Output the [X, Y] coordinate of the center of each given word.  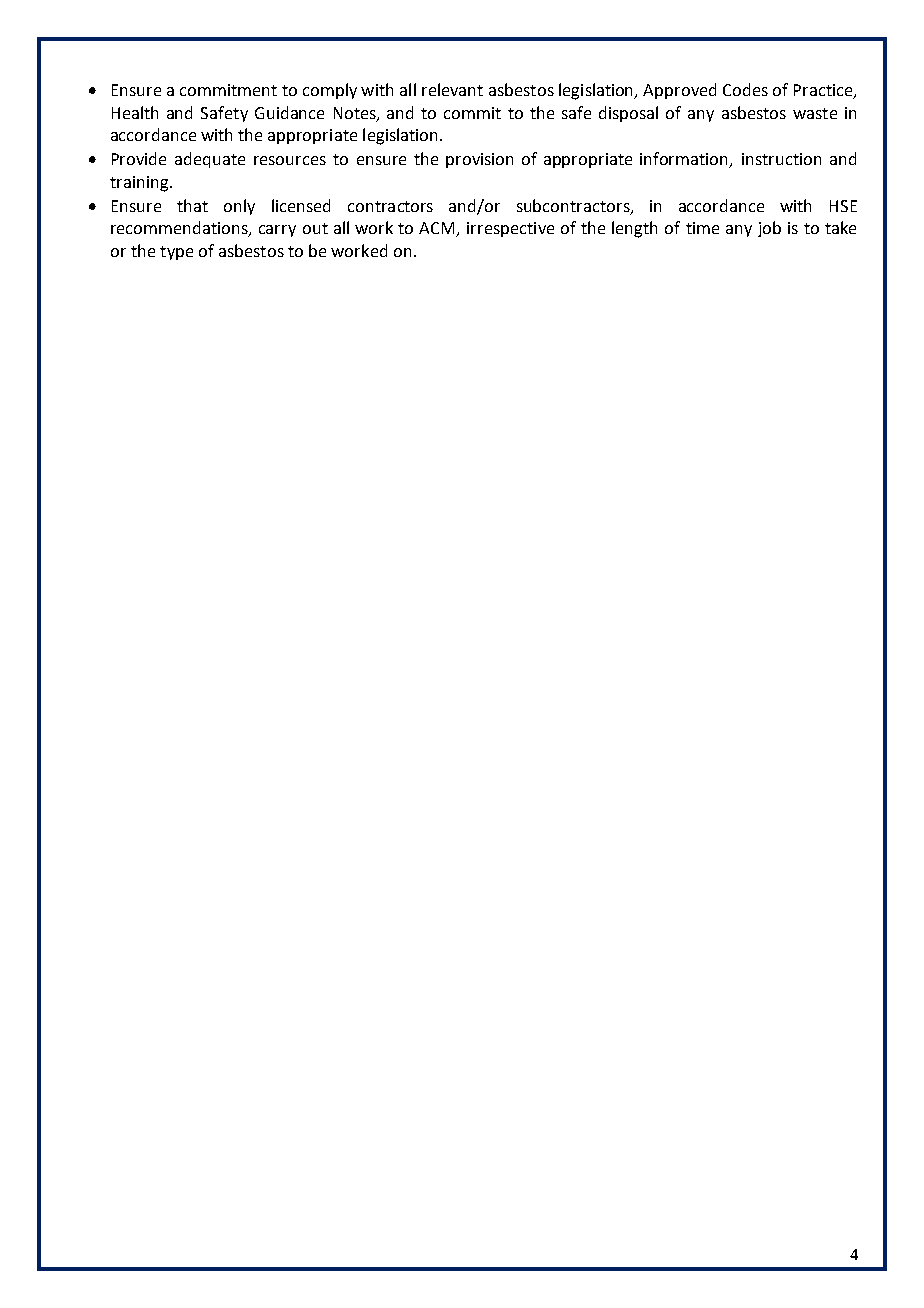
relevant [452, 89]
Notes [356, 114]
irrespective [510, 229]
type [176, 253]
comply [330, 91]
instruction [781, 159]
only [239, 207]
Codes [745, 89]
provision [479, 160]
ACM [438, 229]
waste [815, 113]
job [769, 229]
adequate [210, 160]
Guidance [289, 112]
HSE [843, 206]
